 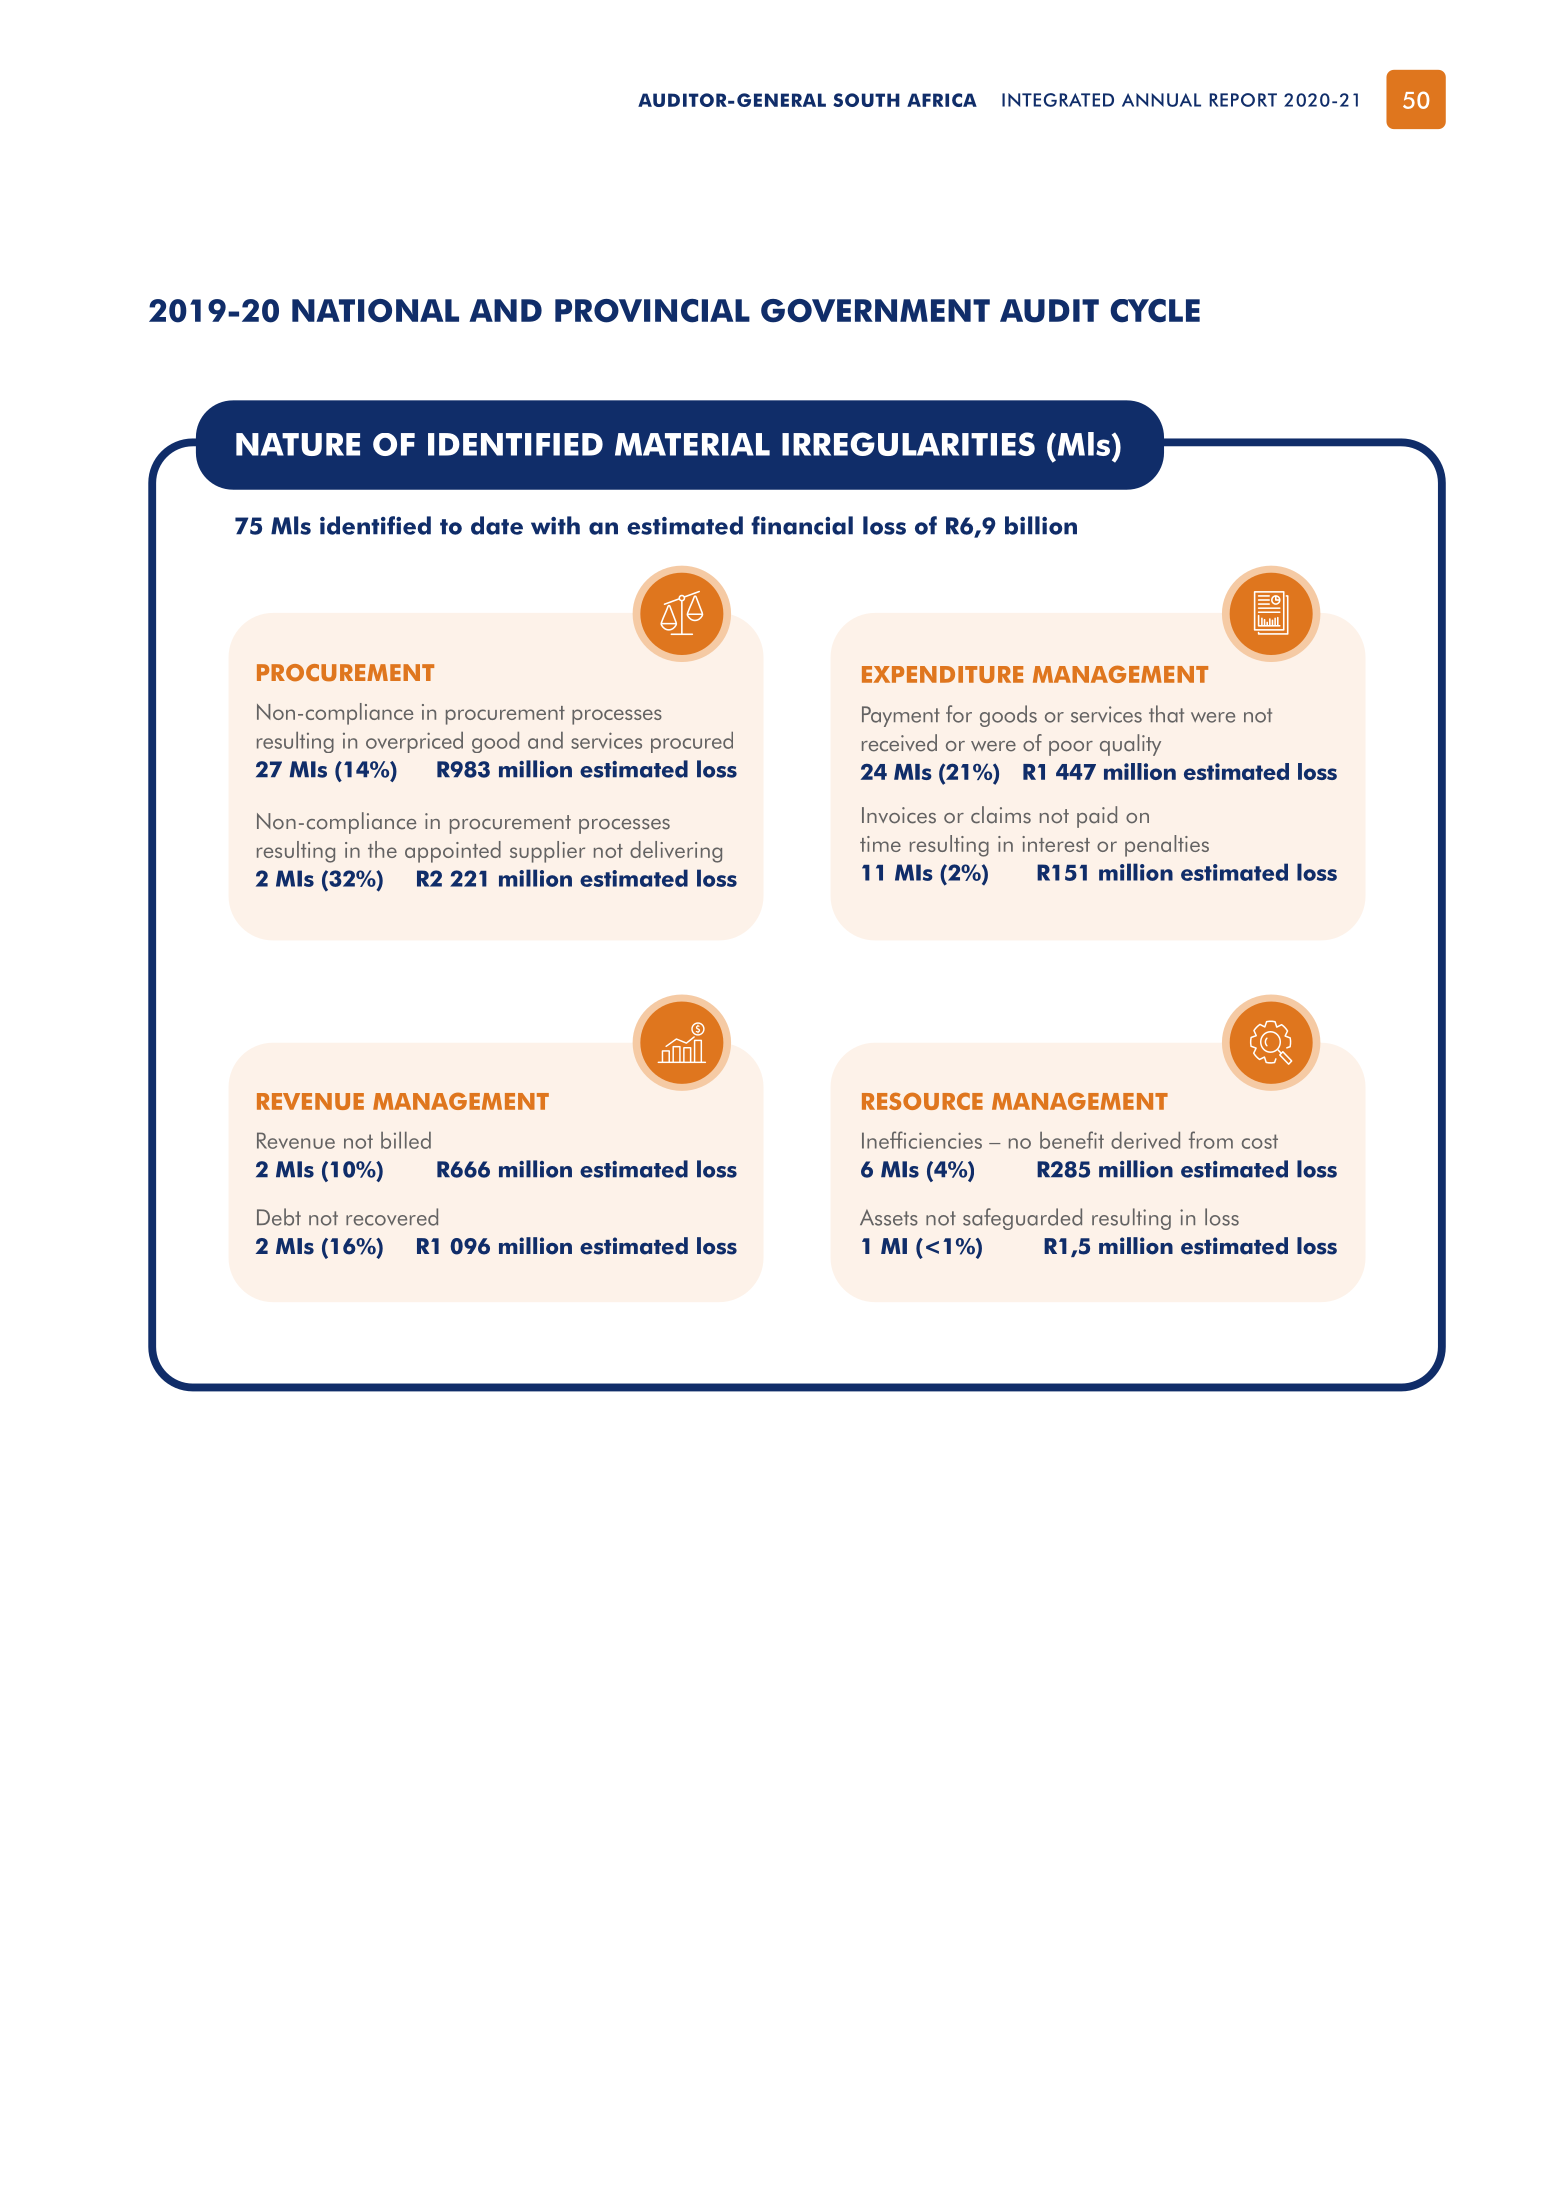 I want to click on derived, so click(x=1145, y=1140).
